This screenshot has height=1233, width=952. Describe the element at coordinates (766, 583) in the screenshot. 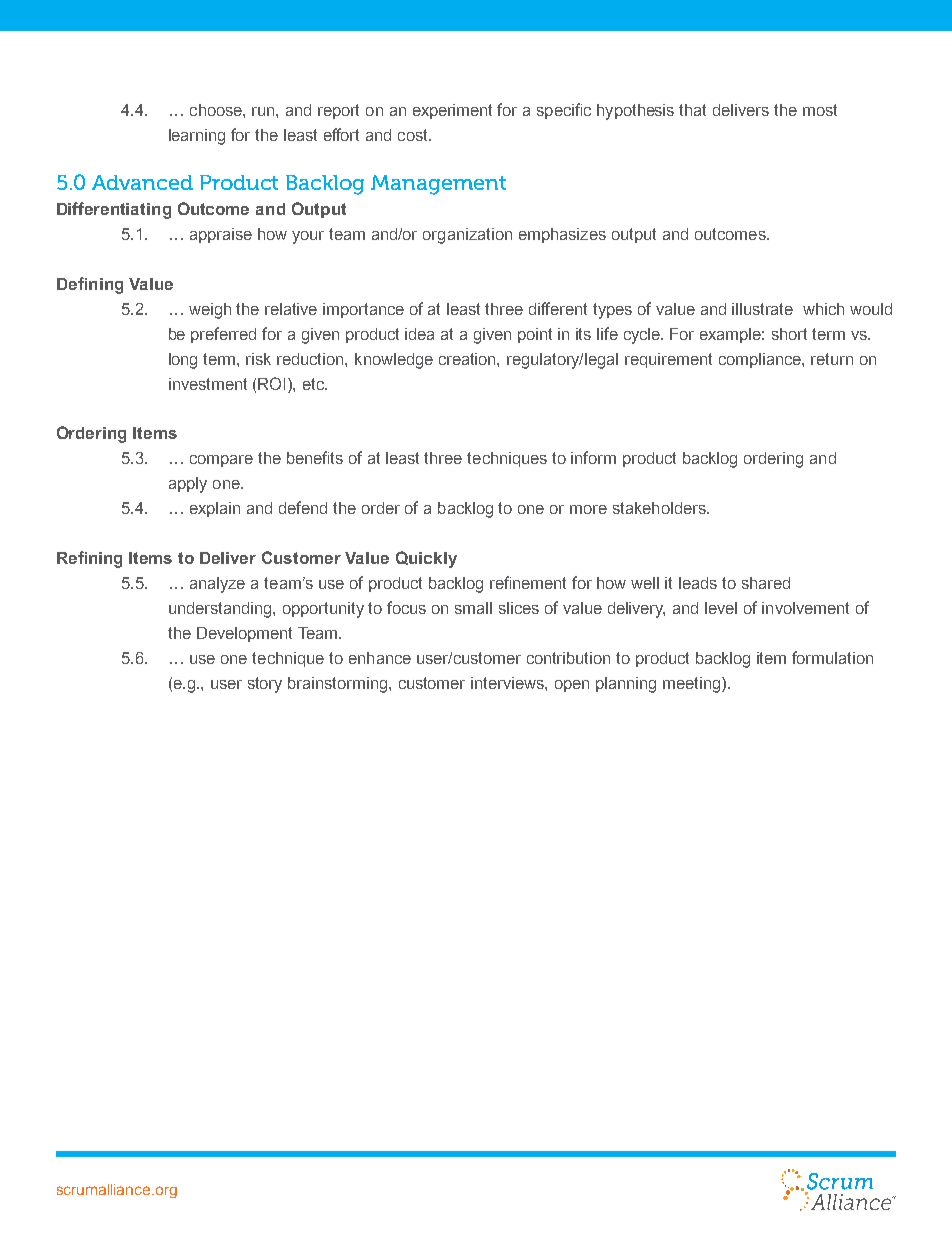

I see `shared` at that location.
